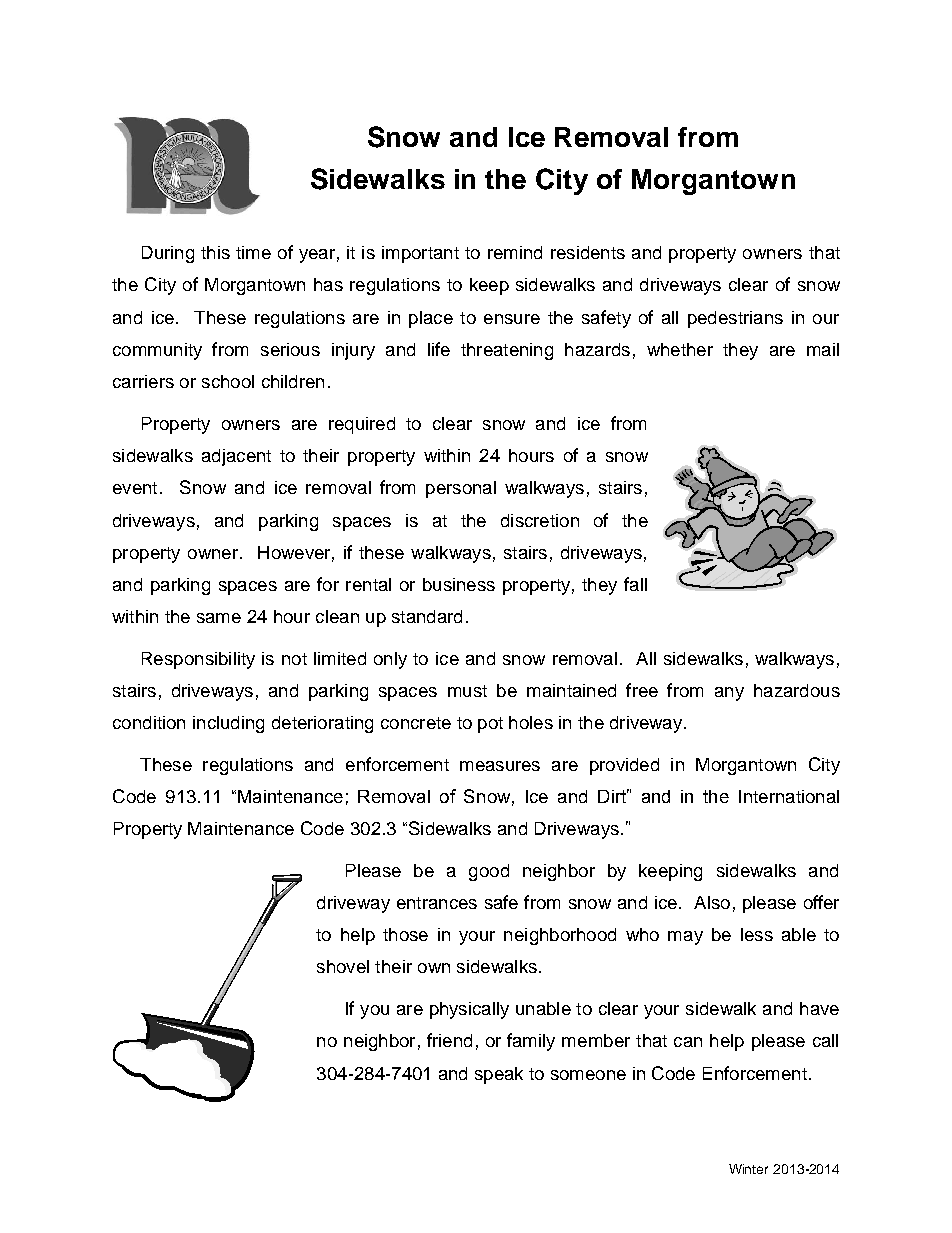 Image resolution: width=952 pixels, height=1233 pixels. I want to click on this, so click(215, 252).
